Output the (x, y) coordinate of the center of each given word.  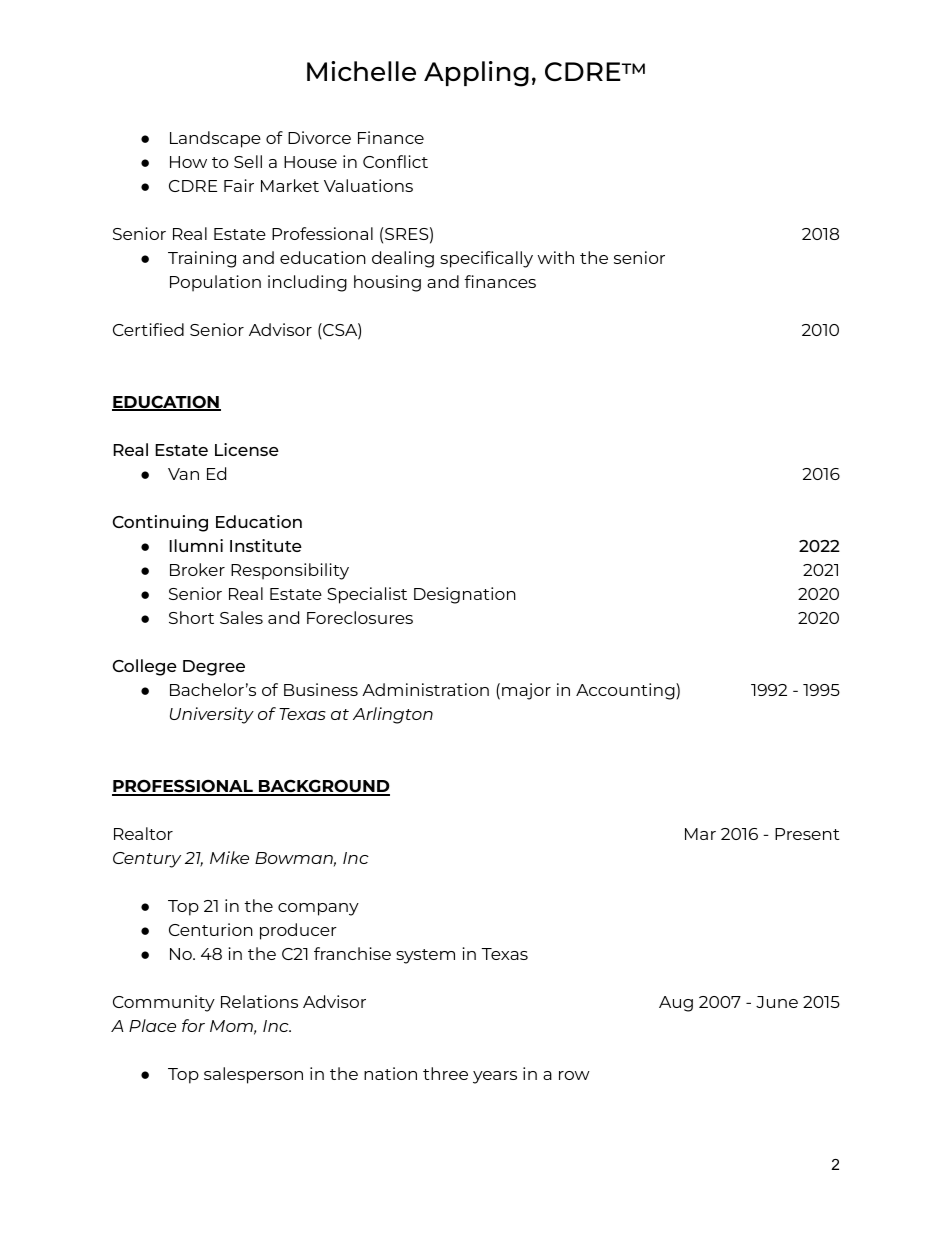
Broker (197, 569)
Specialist (367, 595)
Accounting (626, 691)
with (556, 257)
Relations (259, 1001)
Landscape (215, 139)
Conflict (395, 161)
